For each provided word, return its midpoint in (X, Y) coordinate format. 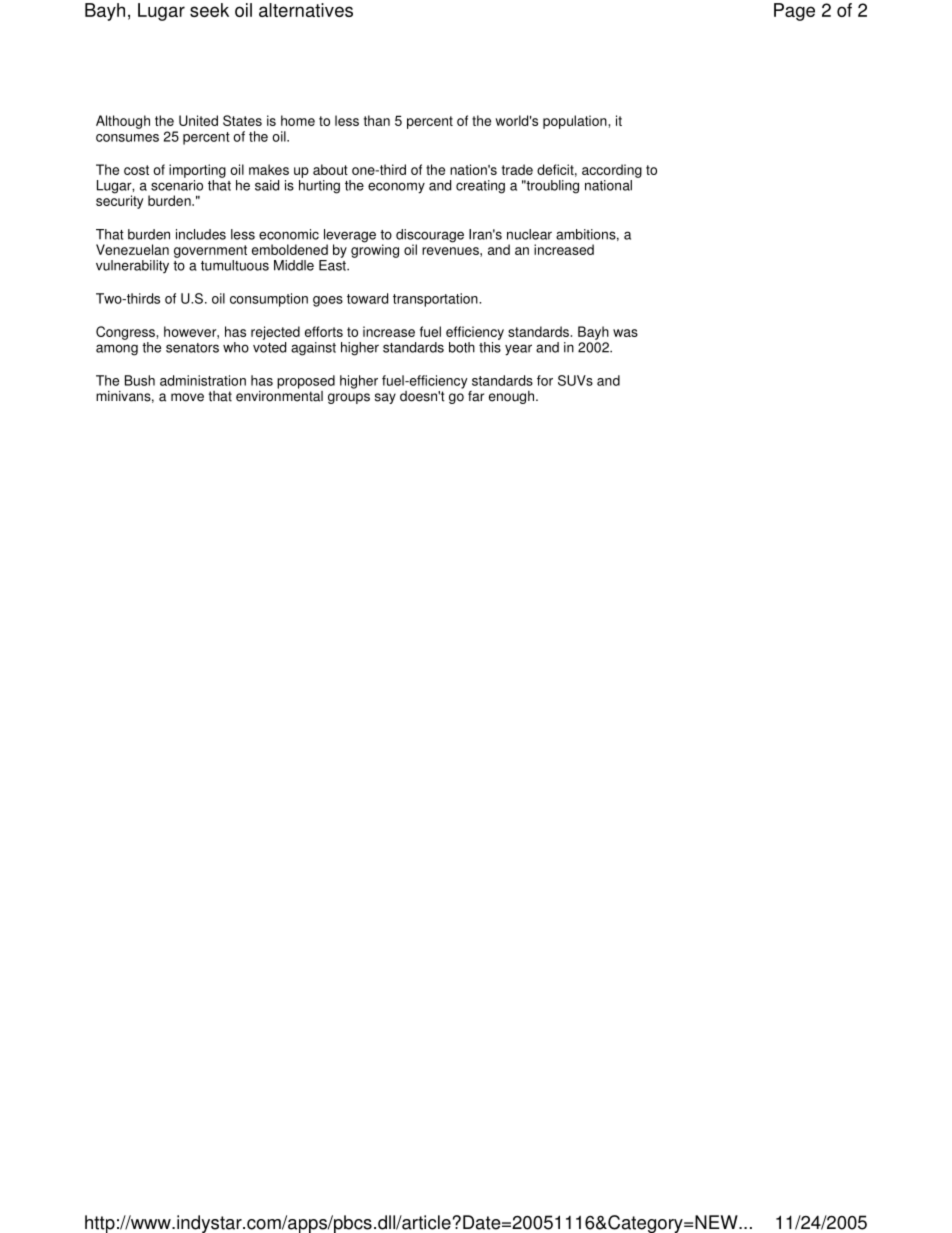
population (576, 122)
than (377, 120)
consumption (269, 300)
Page (794, 12)
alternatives (306, 10)
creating (480, 187)
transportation (436, 300)
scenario (177, 184)
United (198, 120)
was (625, 333)
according (612, 171)
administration (203, 380)
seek (209, 10)
